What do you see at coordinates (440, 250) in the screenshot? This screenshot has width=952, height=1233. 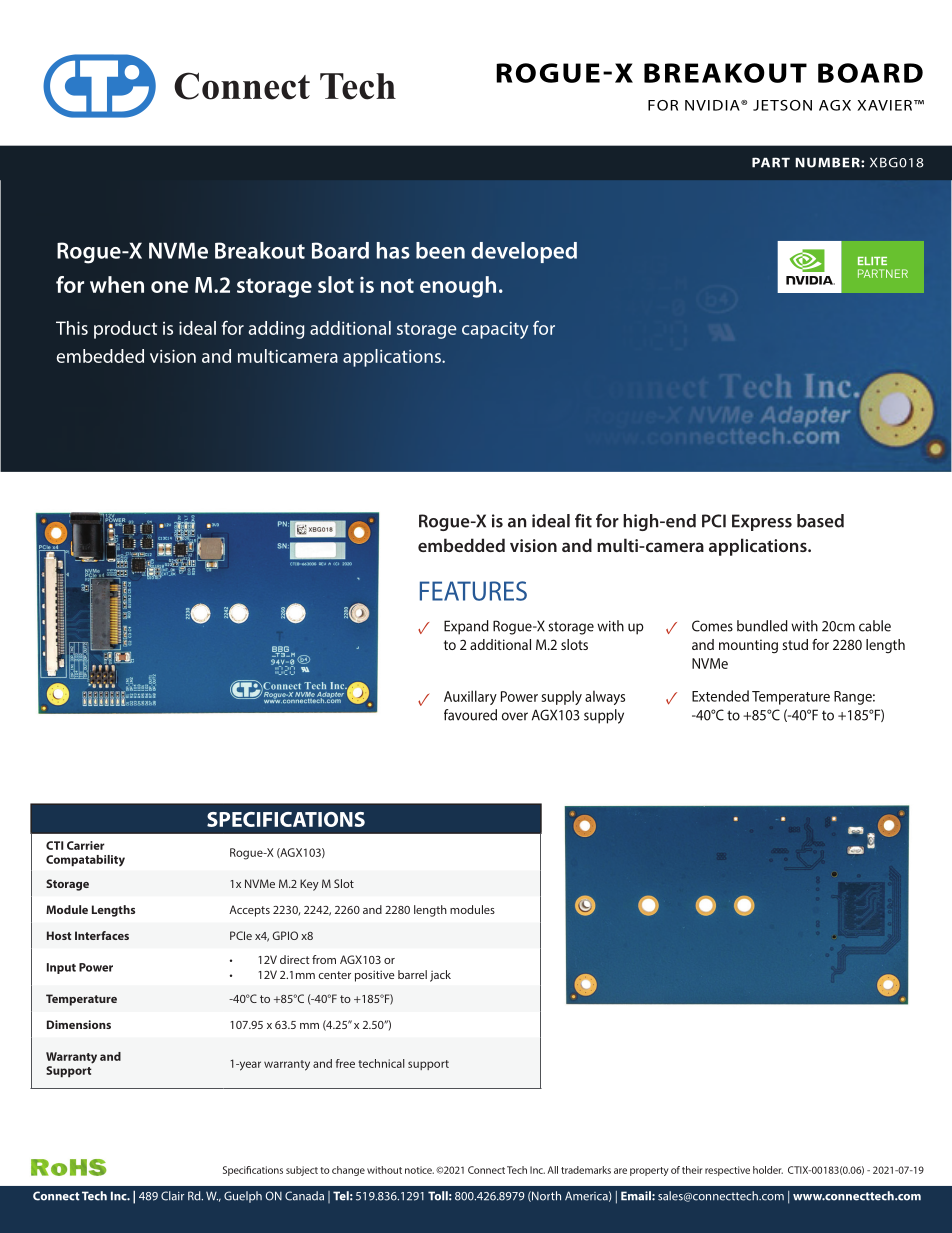 I see `been` at bounding box center [440, 250].
